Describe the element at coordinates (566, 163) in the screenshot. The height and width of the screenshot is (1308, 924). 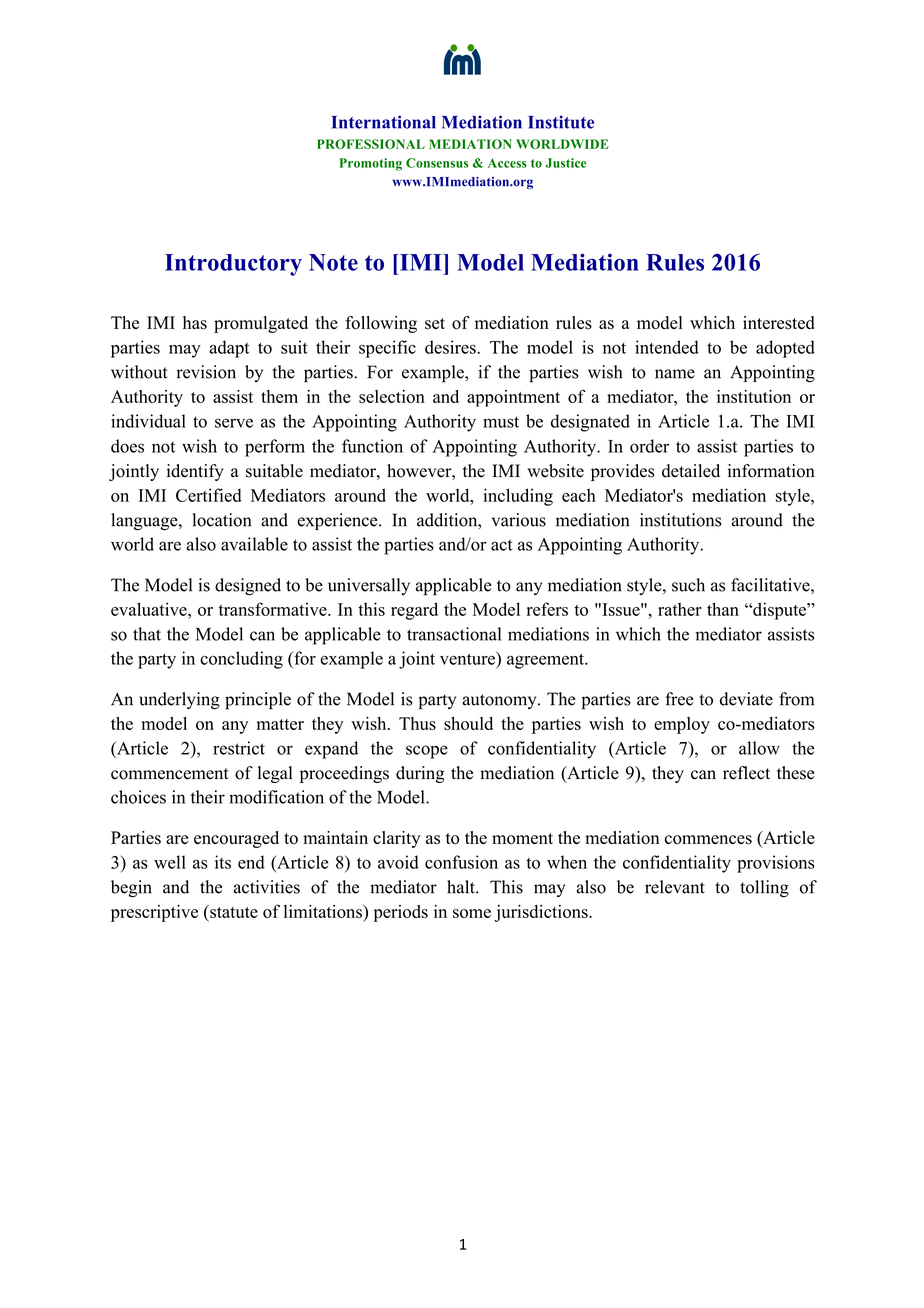
I see `Justice` at that location.
